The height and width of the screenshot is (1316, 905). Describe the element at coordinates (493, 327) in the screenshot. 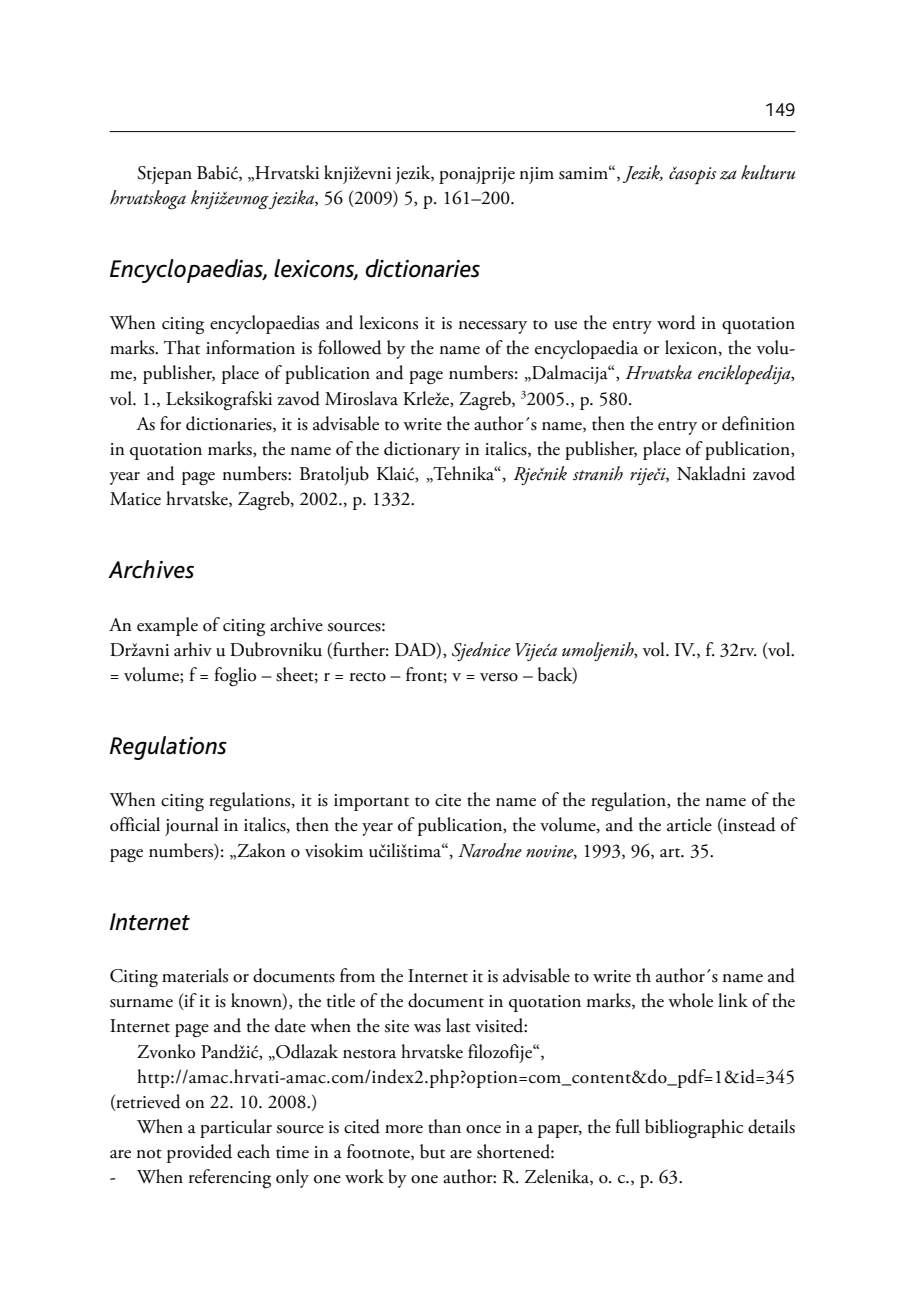

I see `necessary` at that location.
